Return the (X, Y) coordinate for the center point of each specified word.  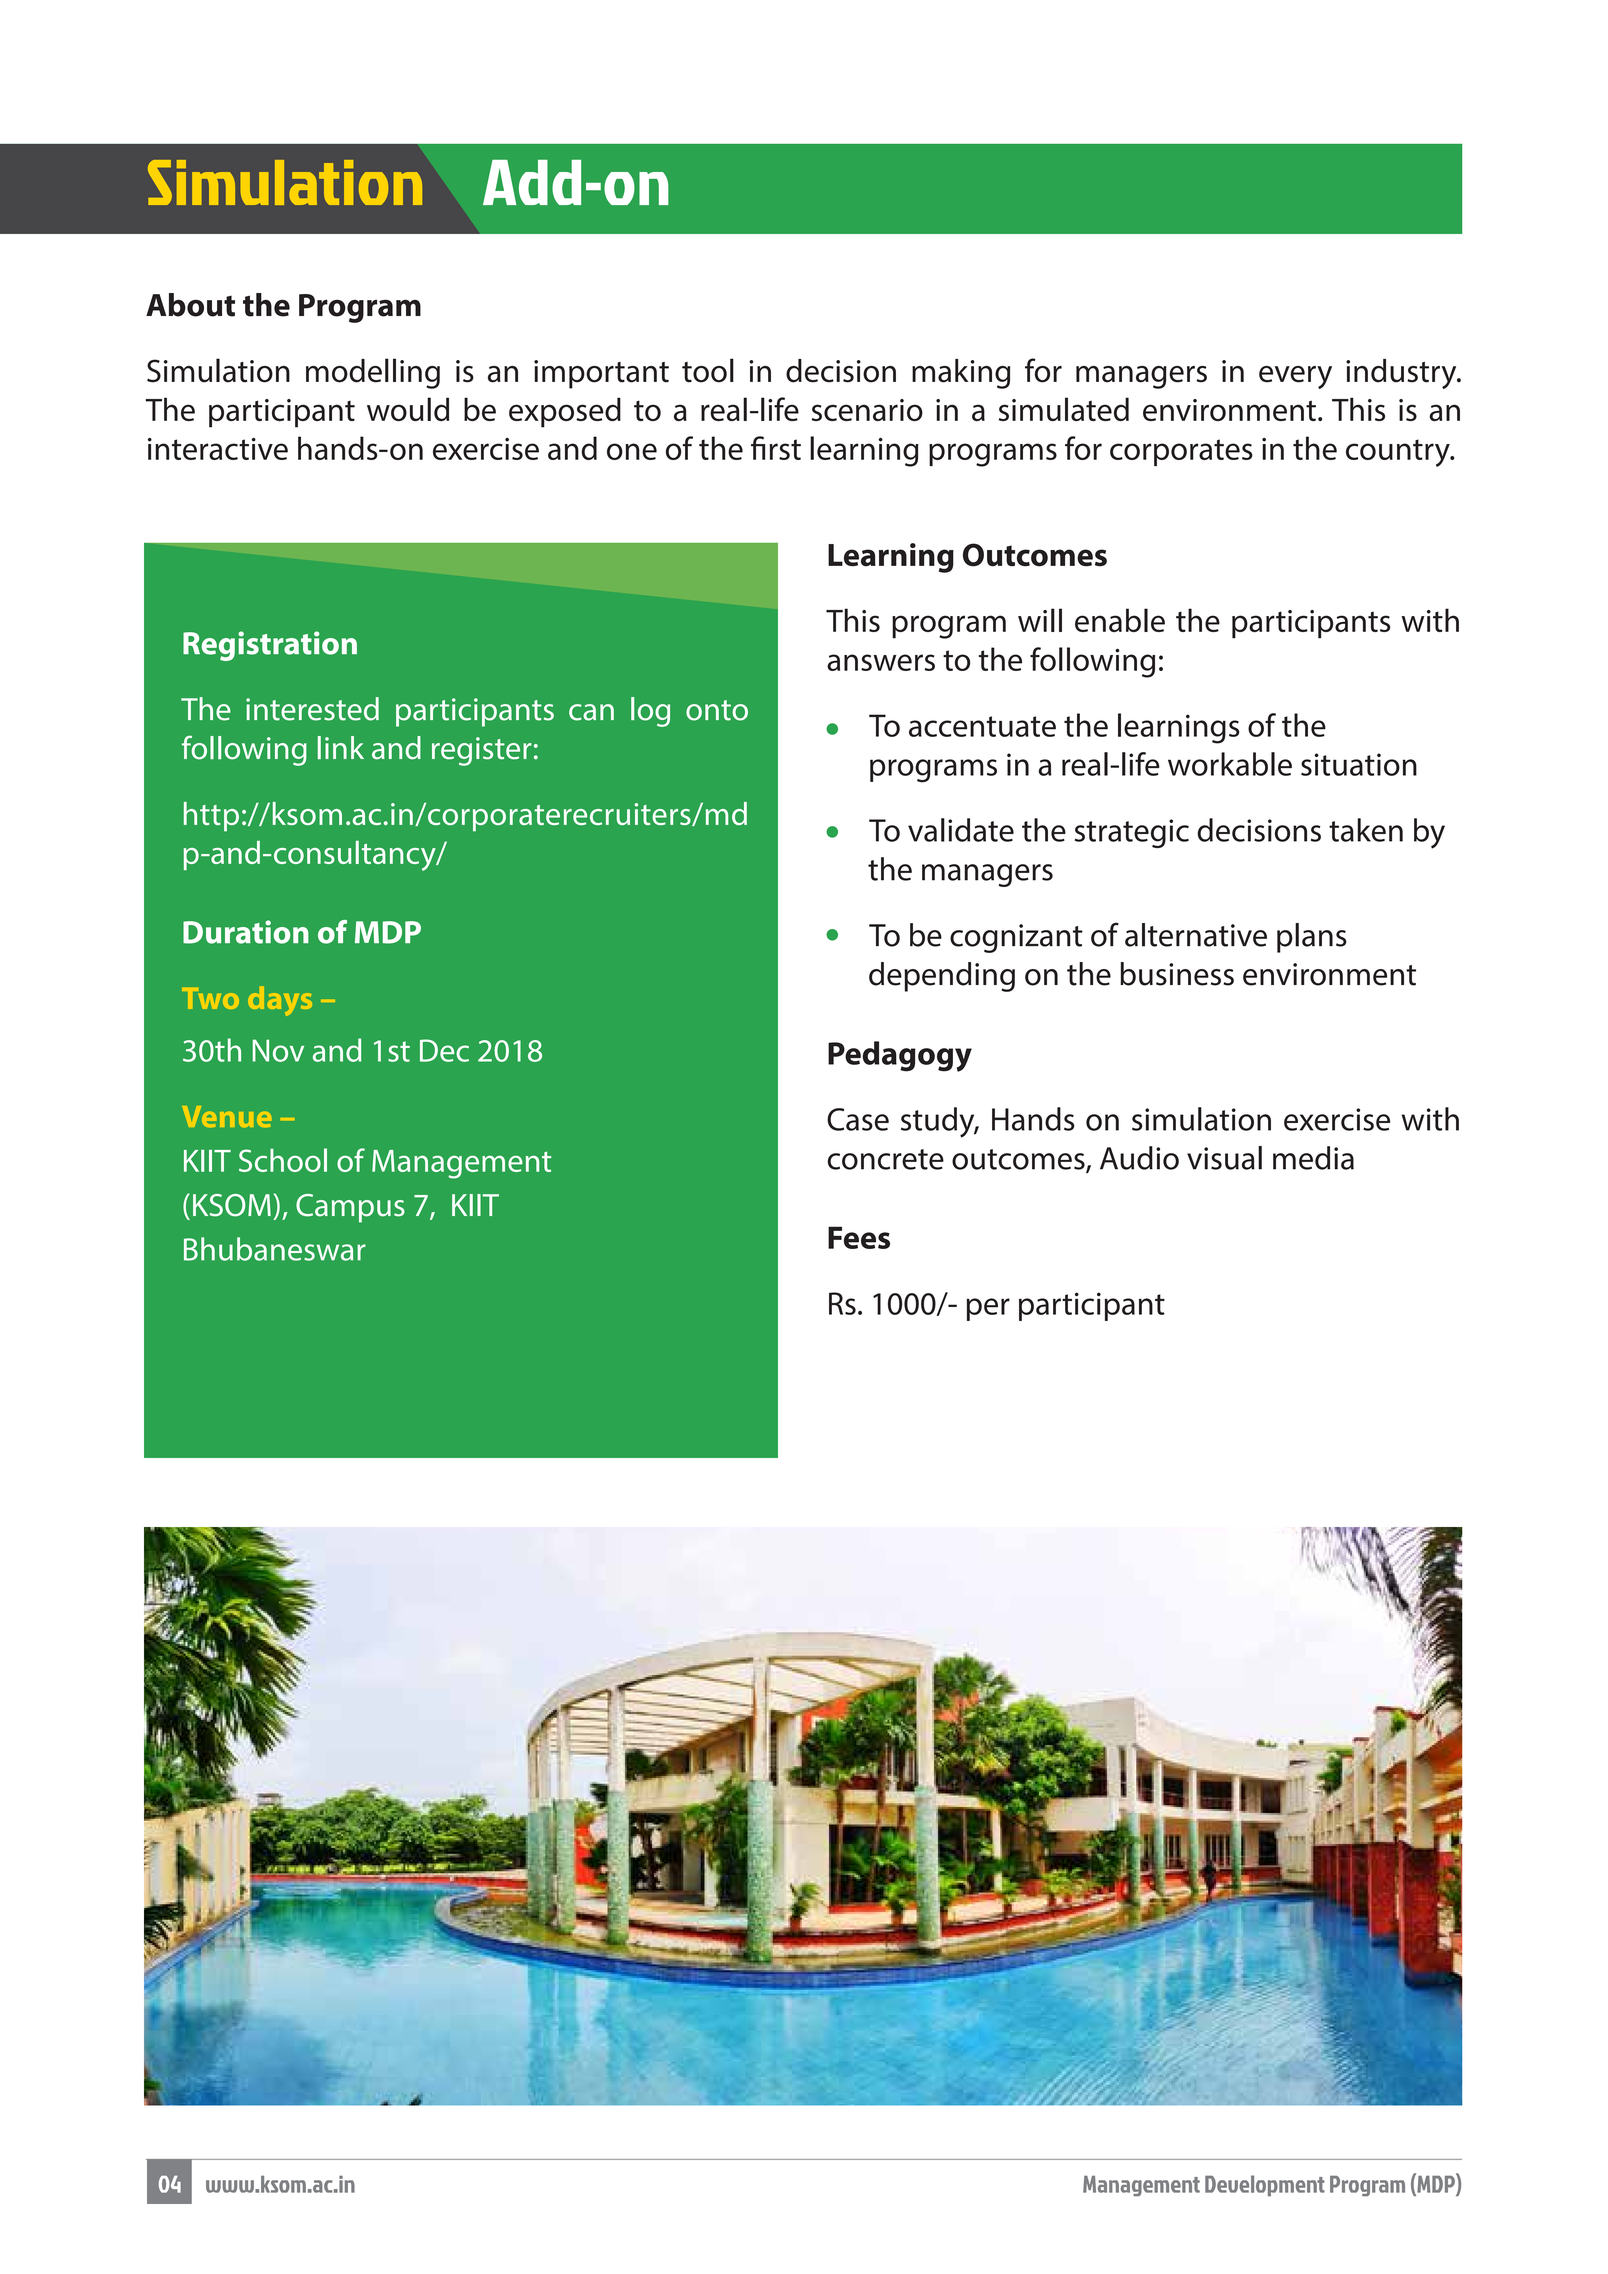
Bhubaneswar (275, 1249)
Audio (1139, 1158)
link (341, 747)
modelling (373, 373)
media (1313, 1158)
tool (708, 370)
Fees (859, 1237)
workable (1230, 764)
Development (1265, 2185)
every (1295, 377)
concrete (885, 1159)
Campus (350, 1208)
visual (1224, 1158)
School (283, 1160)
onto (717, 710)
